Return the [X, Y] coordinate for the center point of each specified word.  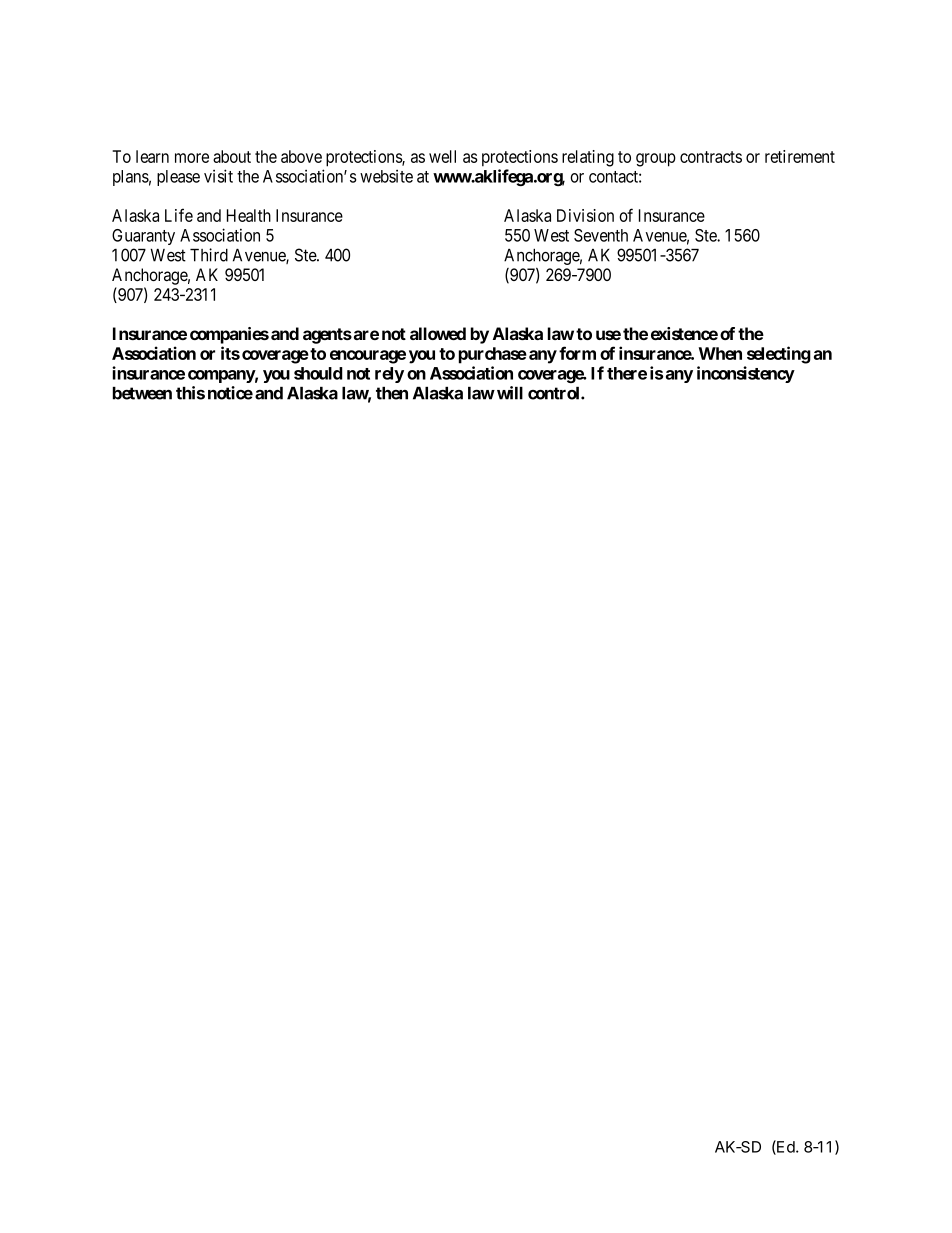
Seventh [601, 235]
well [442, 156]
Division [585, 215]
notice [230, 393]
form [577, 353]
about [232, 156]
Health [249, 215]
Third [209, 255]
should [318, 373]
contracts [711, 157]
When [720, 353]
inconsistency [746, 374]
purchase [493, 355]
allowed [438, 333]
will [510, 393]
